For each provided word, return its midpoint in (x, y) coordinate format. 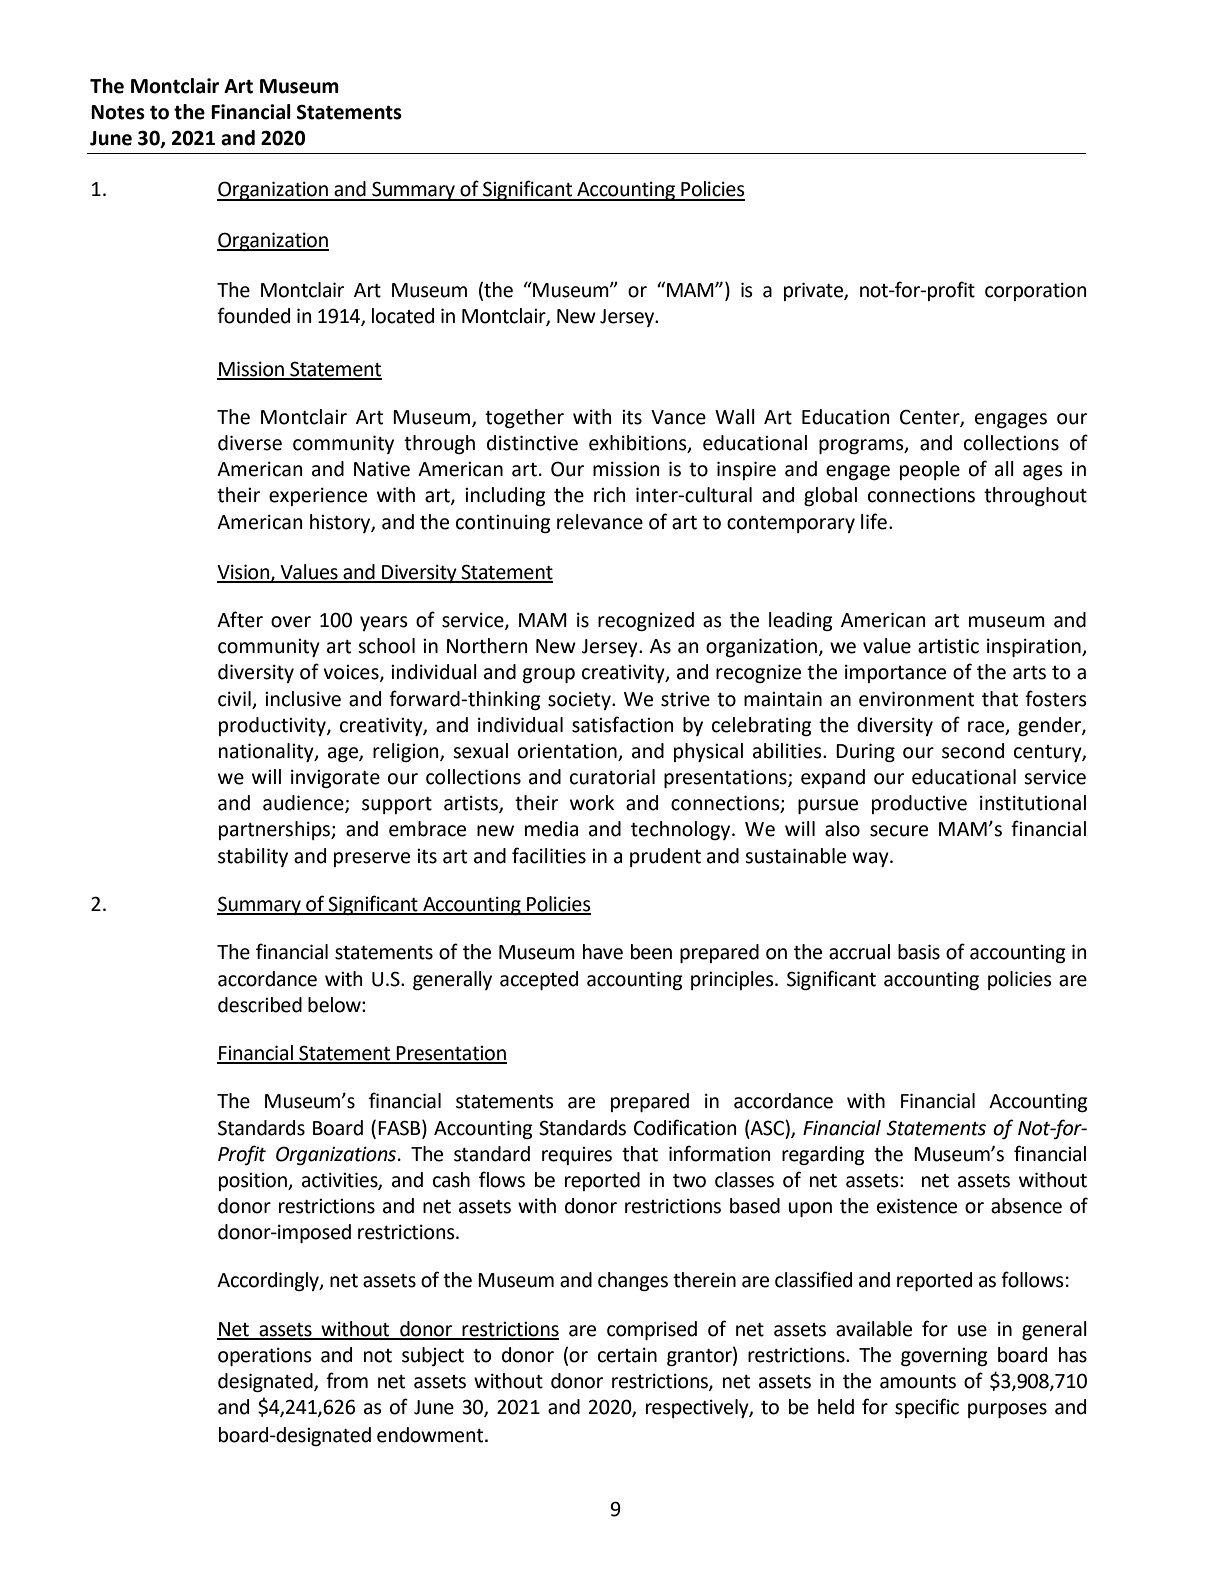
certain (627, 1355)
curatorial (612, 777)
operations (265, 1356)
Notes (118, 112)
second (973, 751)
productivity (273, 726)
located (403, 316)
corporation (1035, 291)
